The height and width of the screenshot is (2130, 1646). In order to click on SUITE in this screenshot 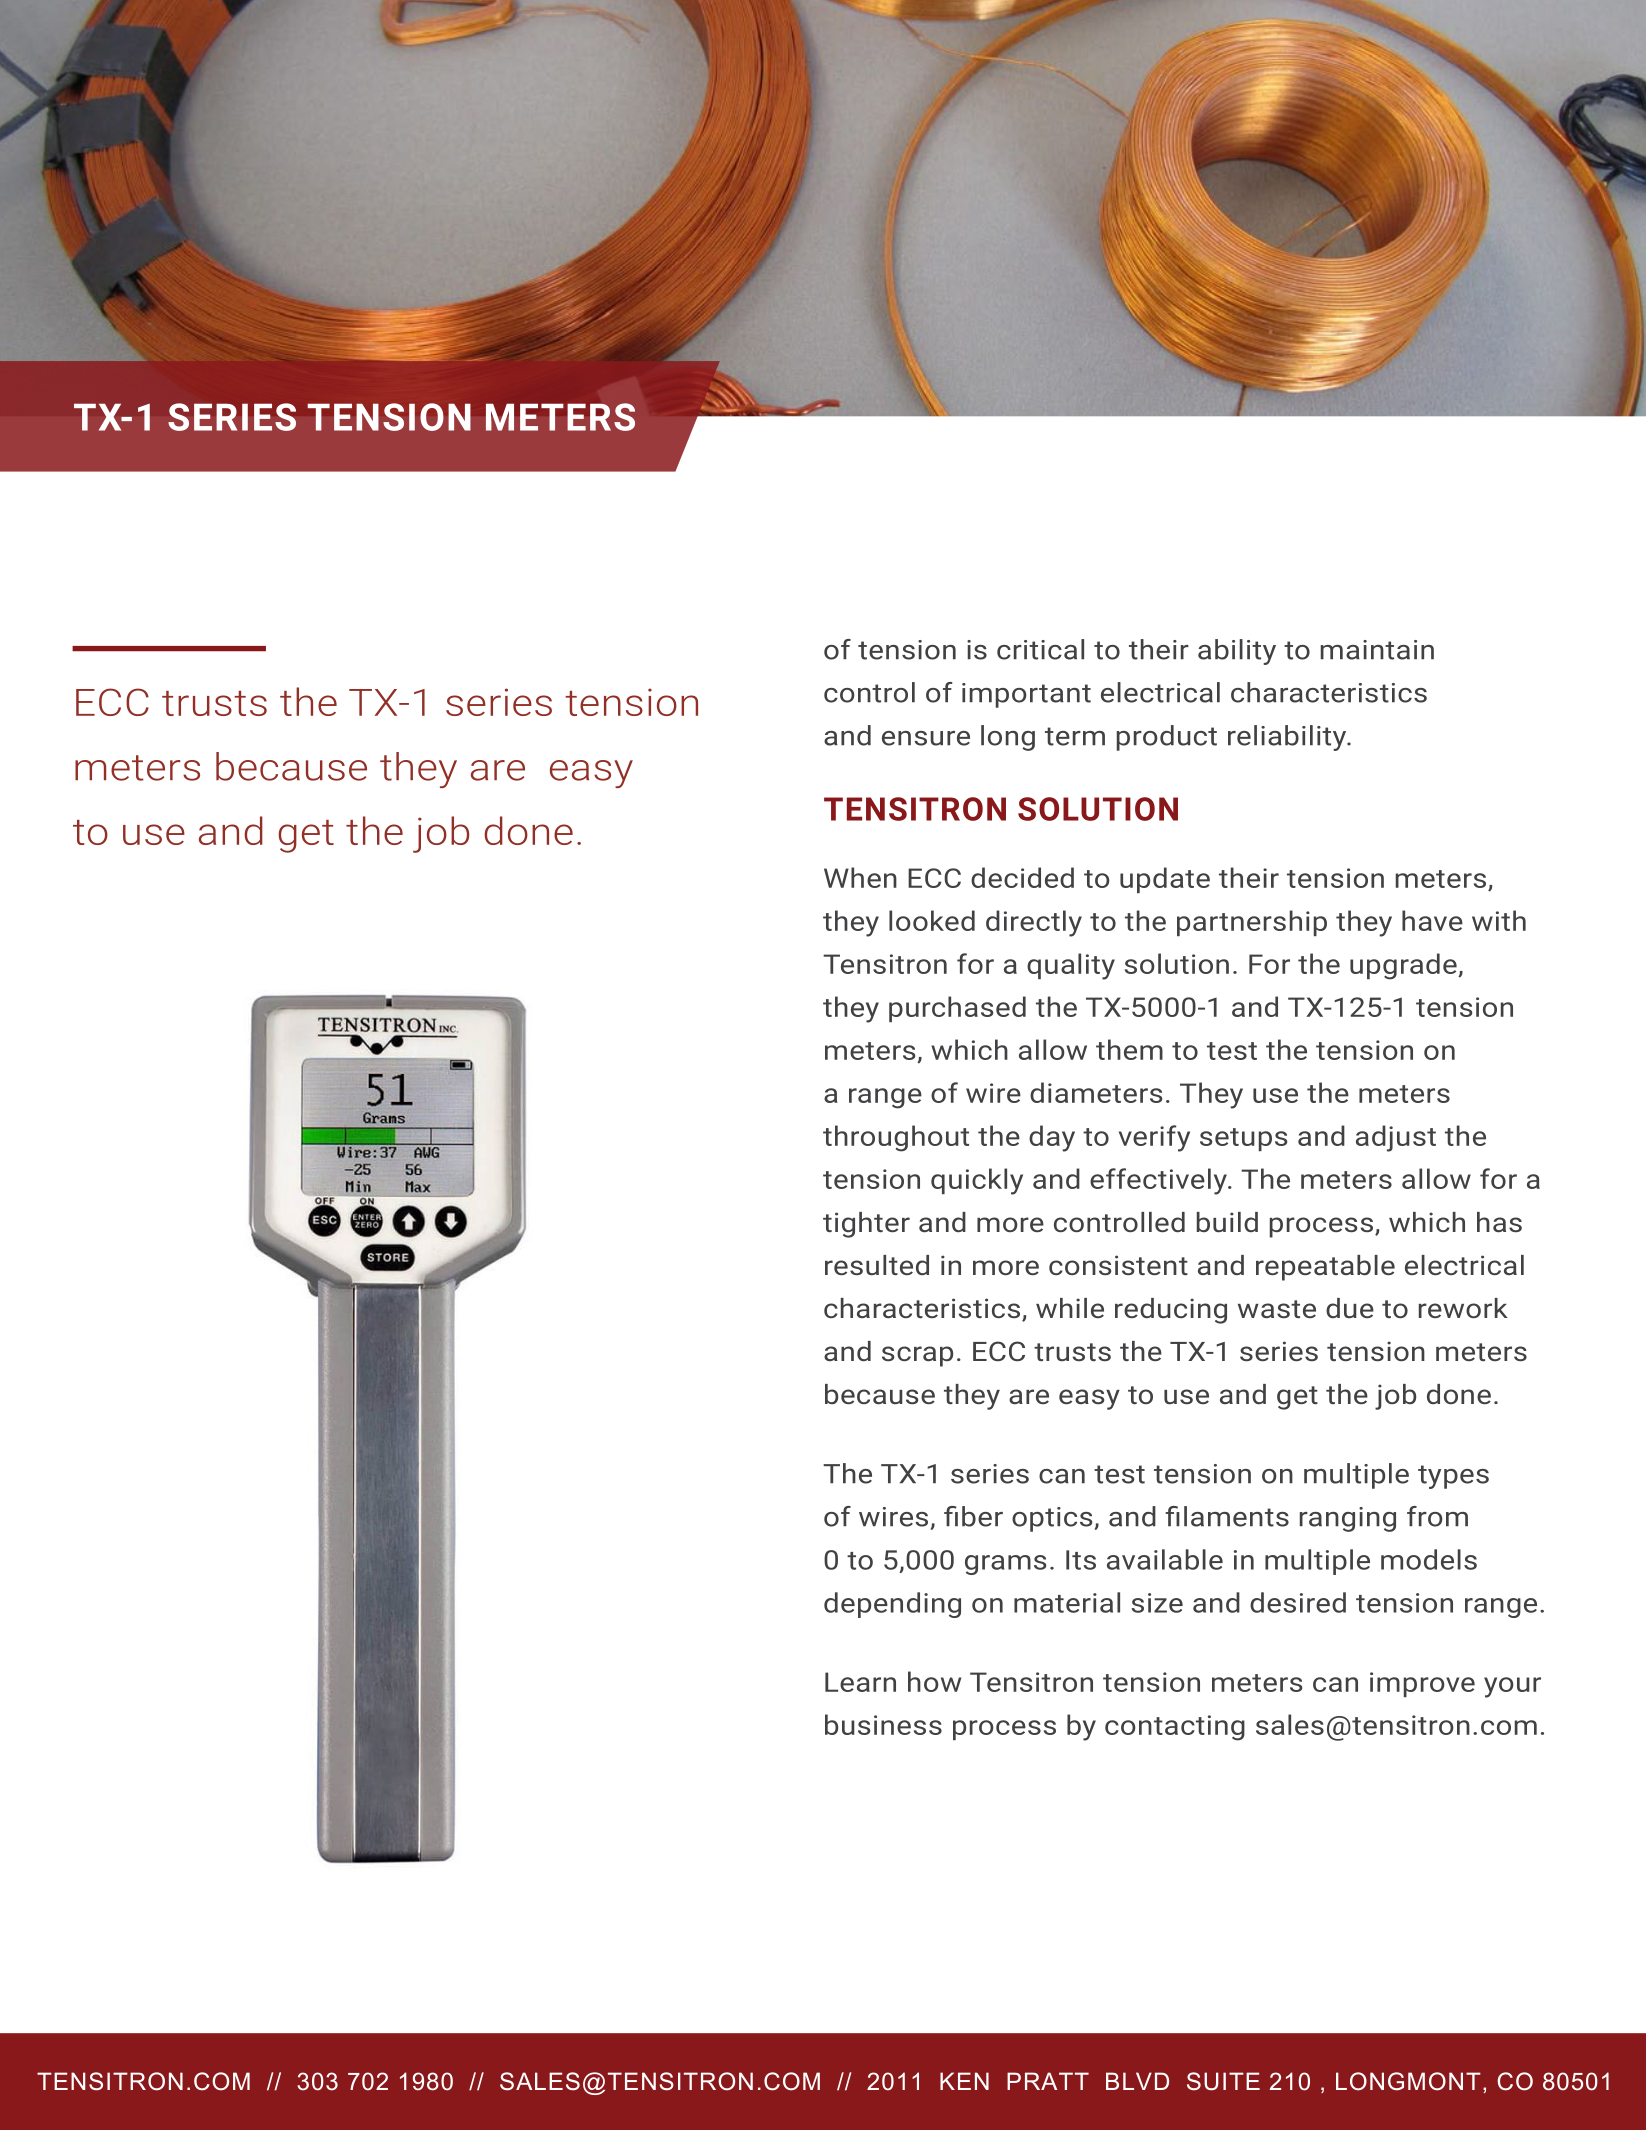, I will do `click(1223, 2081)`.
